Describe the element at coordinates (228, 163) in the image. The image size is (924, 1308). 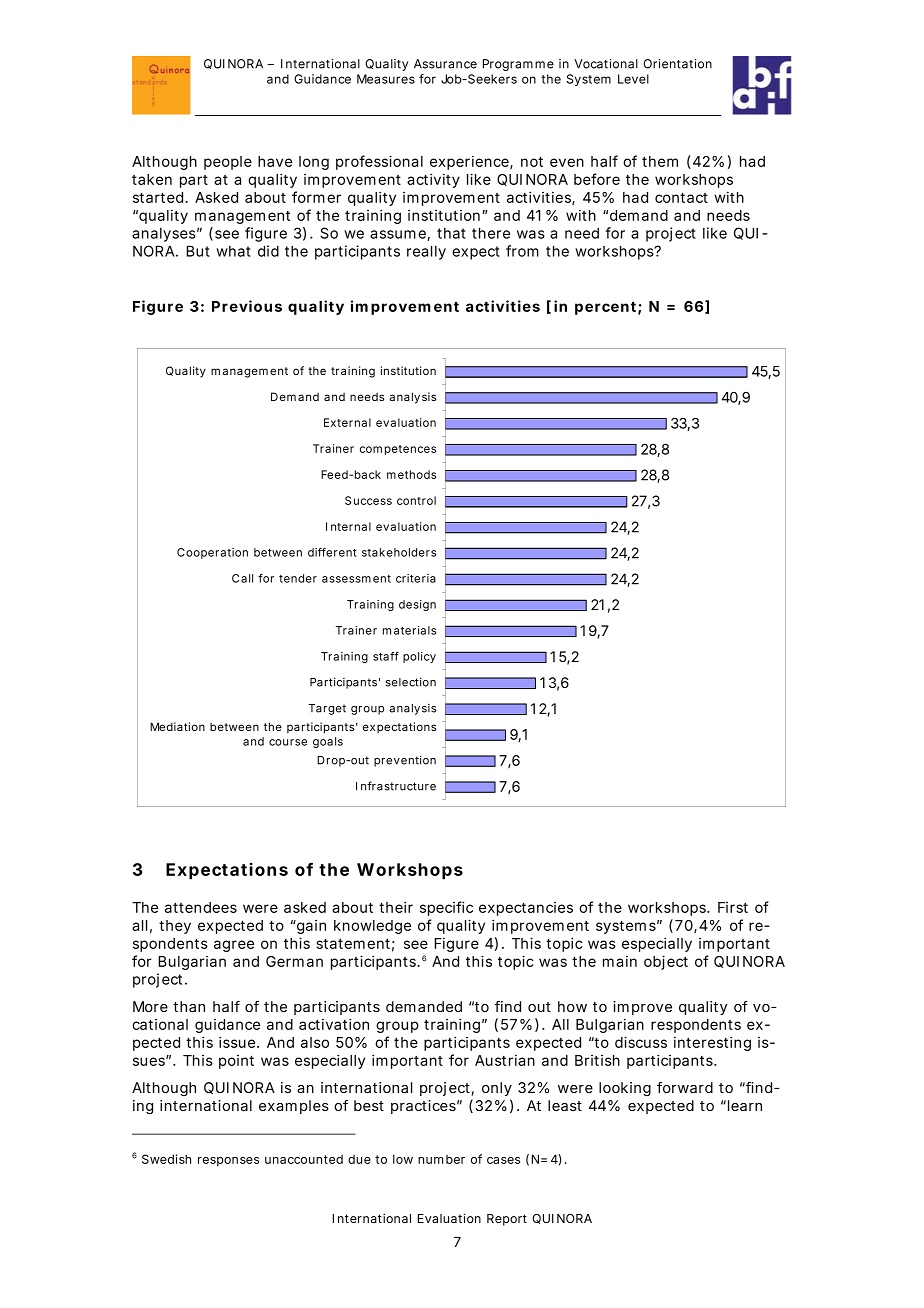
I see `people` at that location.
